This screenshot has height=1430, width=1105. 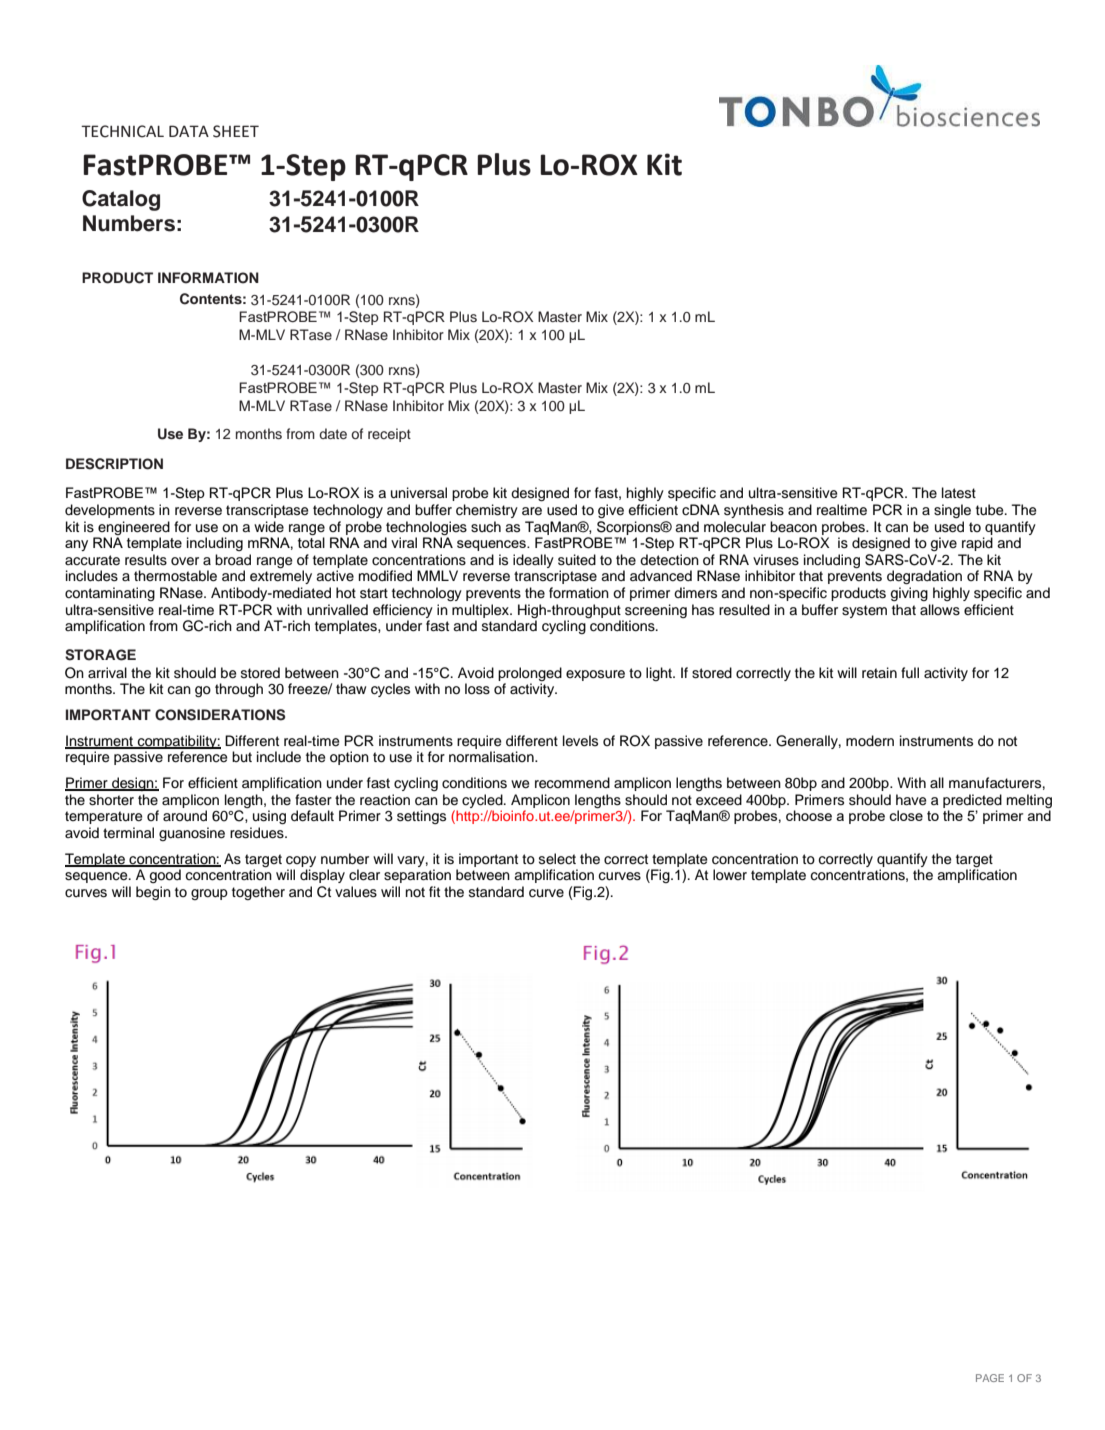 What do you see at coordinates (242, 757) in the screenshot?
I see `but` at bounding box center [242, 757].
